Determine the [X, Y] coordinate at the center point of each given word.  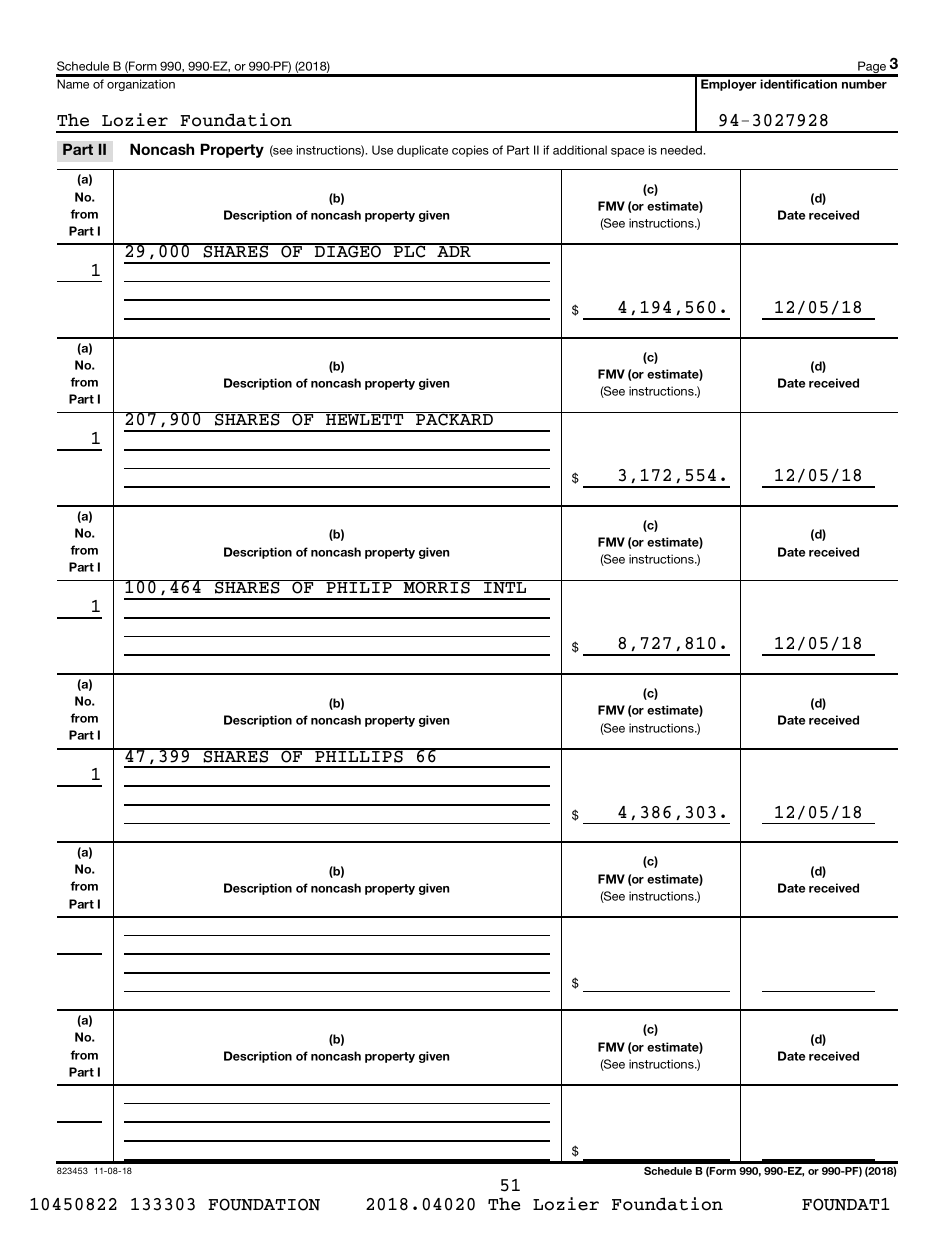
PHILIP [359, 587]
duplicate [422, 151]
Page [872, 68]
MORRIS [437, 587]
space [628, 152]
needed [682, 150]
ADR [454, 250]
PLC [409, 251]
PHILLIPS [359, 755]
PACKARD [454, 419]
